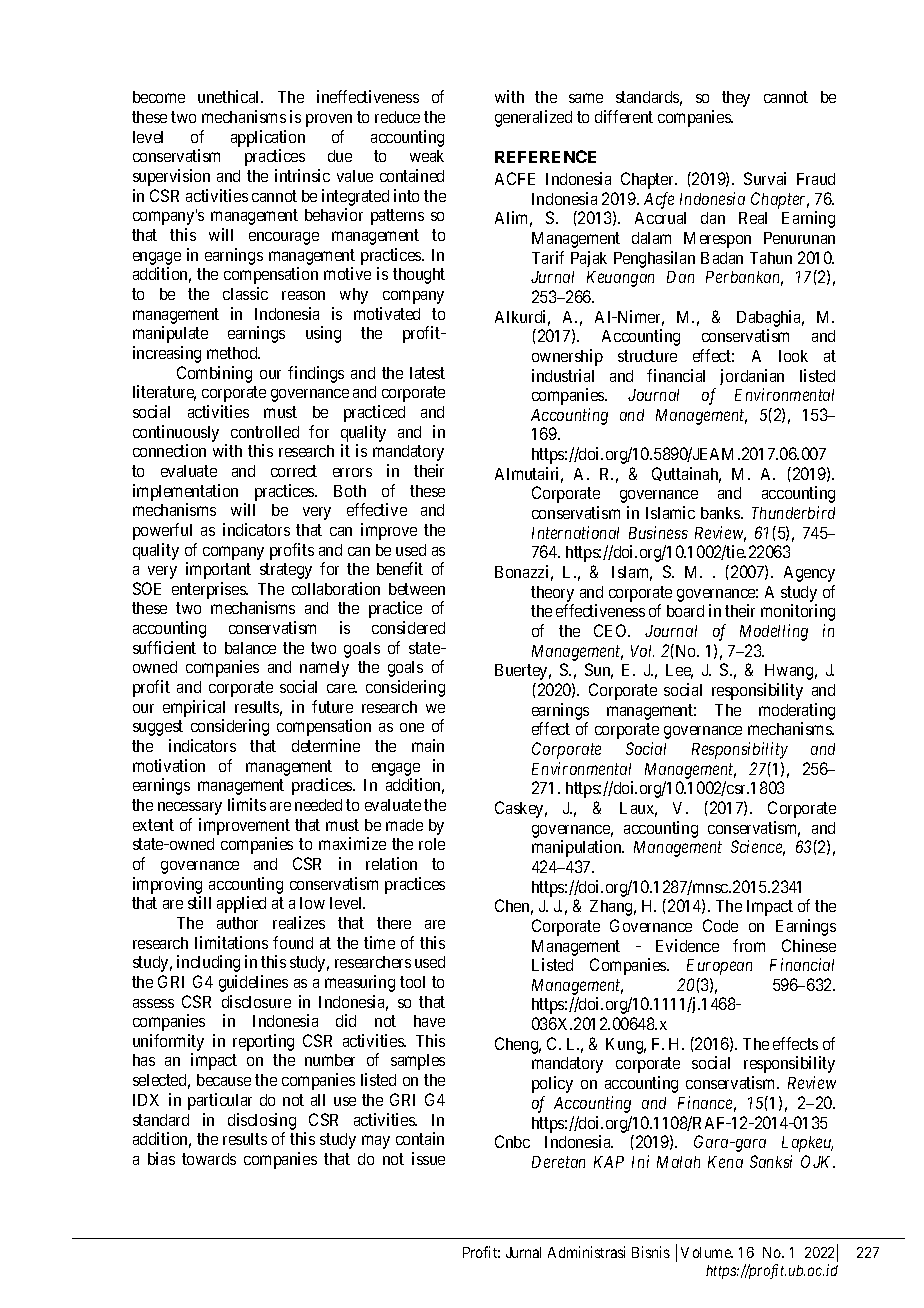 This page has height=1308, width=924. Describe the element at coordinates (428, 1158) in the page. I see `issue` at that location.
